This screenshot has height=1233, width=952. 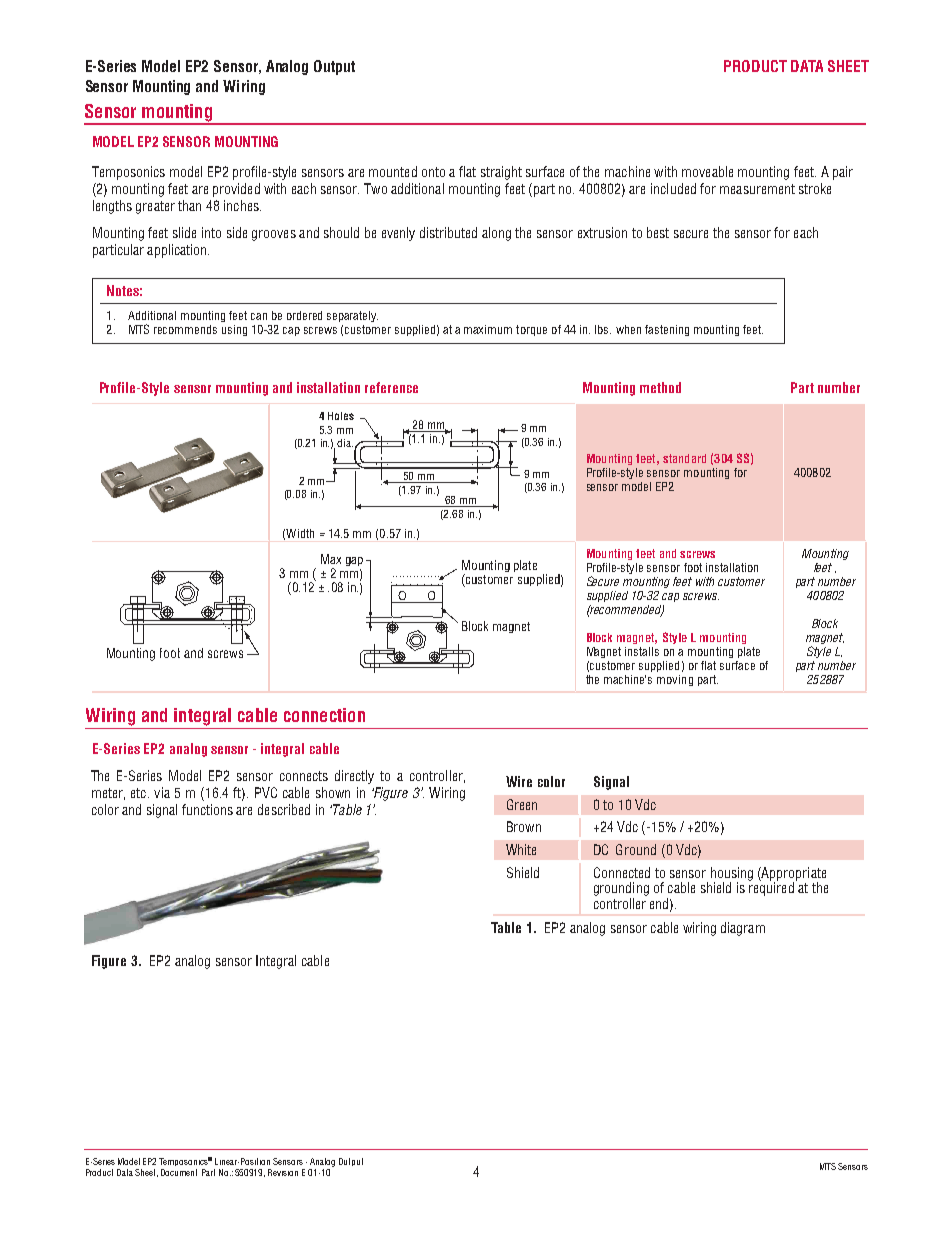 What do you see at coordinates (743, 929) in the screenshot?
I see `diagram` at bounding box center [743, 929].
